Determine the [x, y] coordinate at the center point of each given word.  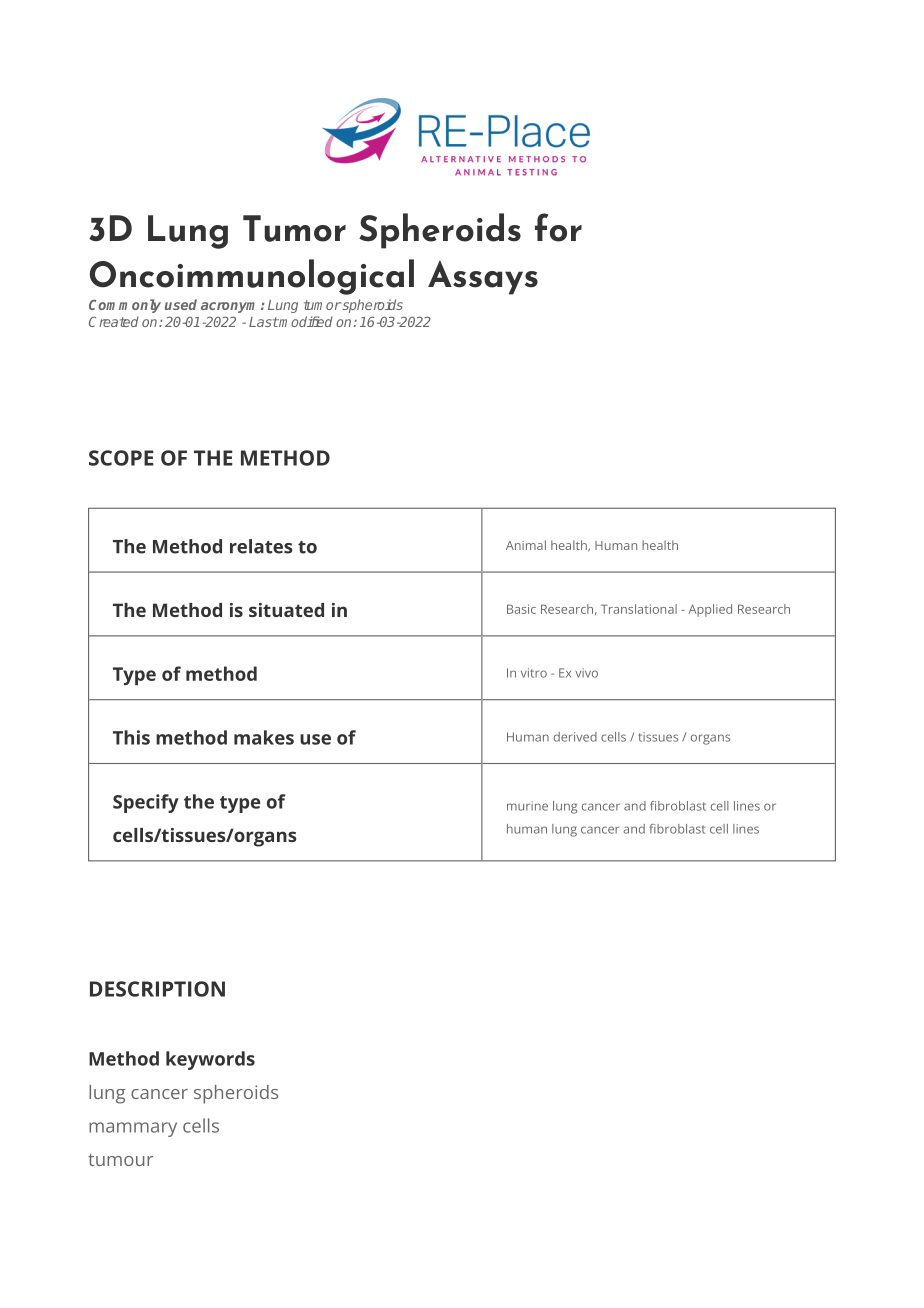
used [181, 304]
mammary [133, 1129]
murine [527, 806]
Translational [639, 609]
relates [261, 546]
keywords [210, 1060]
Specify [146, 803]
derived [575, 737]
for [558, 227]
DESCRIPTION [157, 989]
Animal [526, 545]
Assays [483, 277]
